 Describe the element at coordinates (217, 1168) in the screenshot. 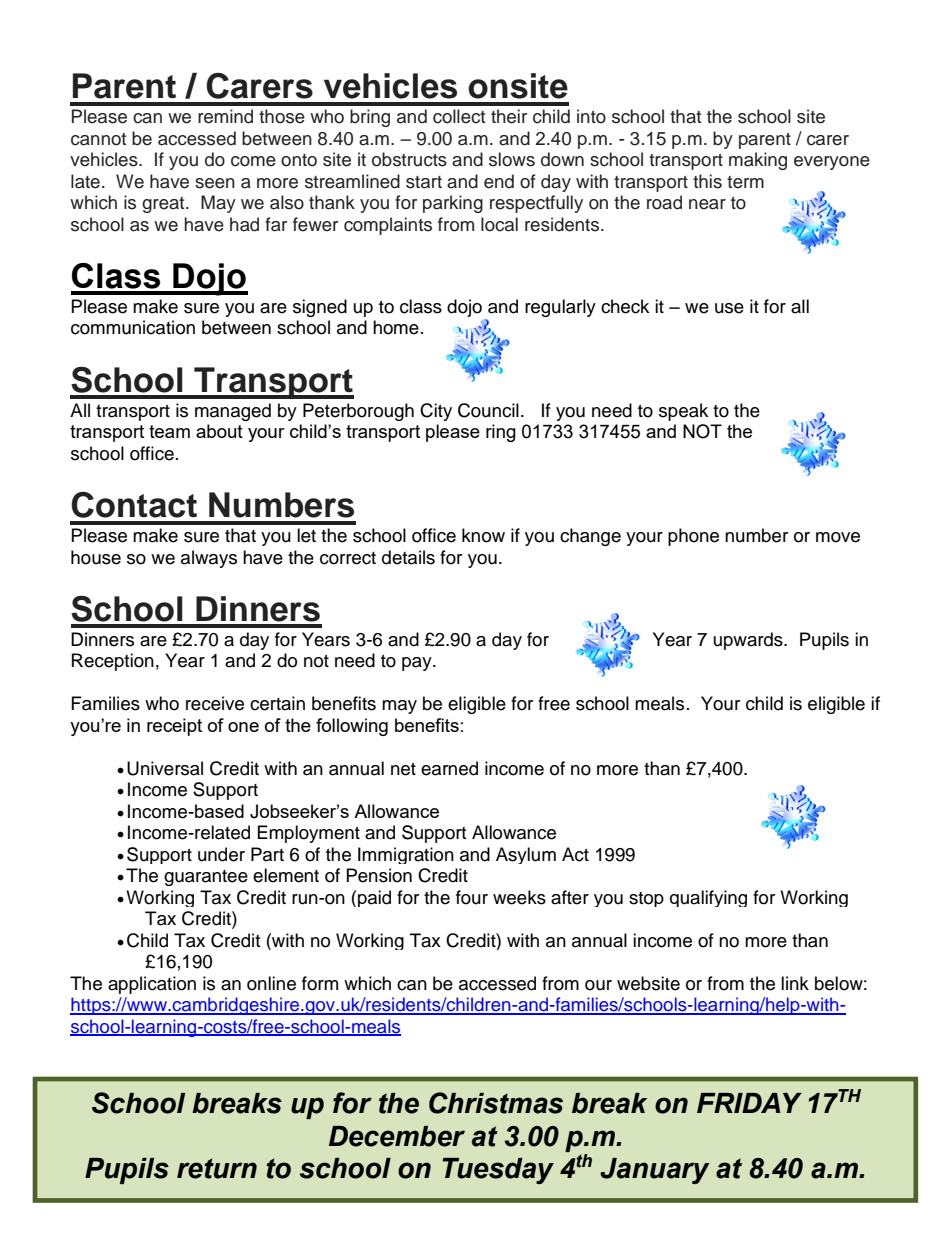

I see `return` at that location.
